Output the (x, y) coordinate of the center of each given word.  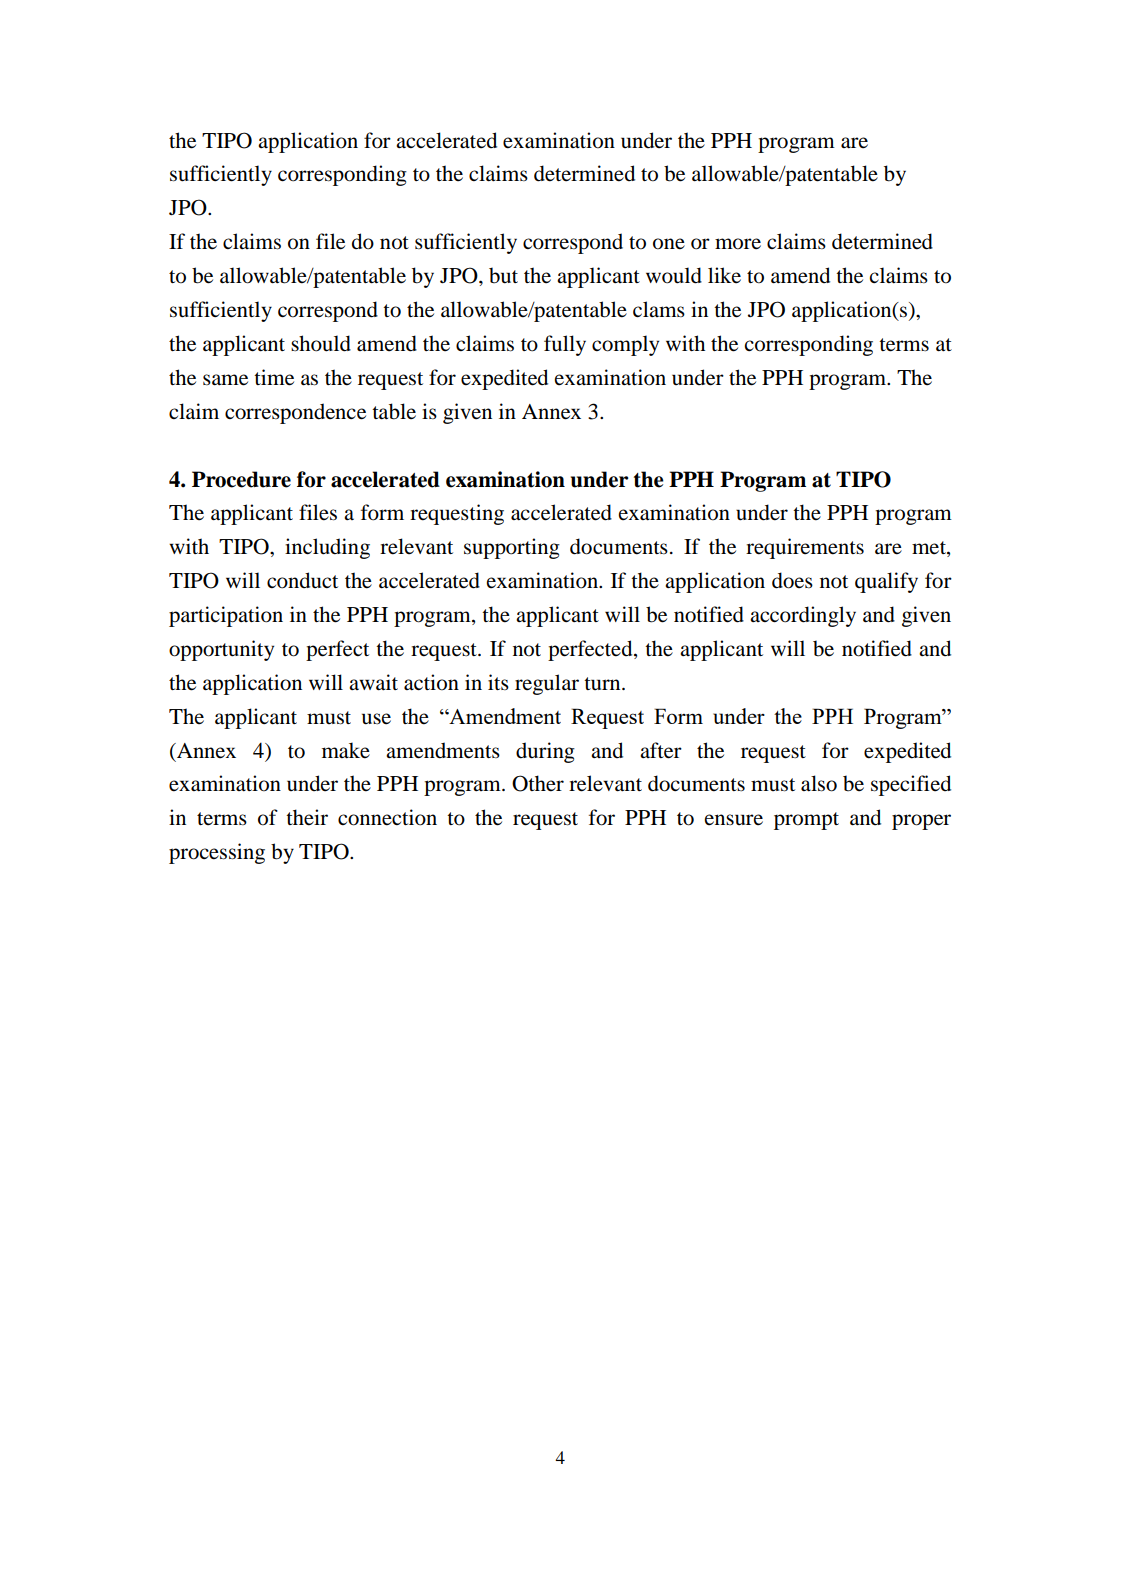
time (274, 377)
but (503, 275)
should (321, 343)
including (327, 548)
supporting (512, 548)
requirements (805, 548)
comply (625, 345)
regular (547, 684)
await (373, 682)
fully (565, 345)
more (738, 244)
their (307, 817)
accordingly (803, 616)
